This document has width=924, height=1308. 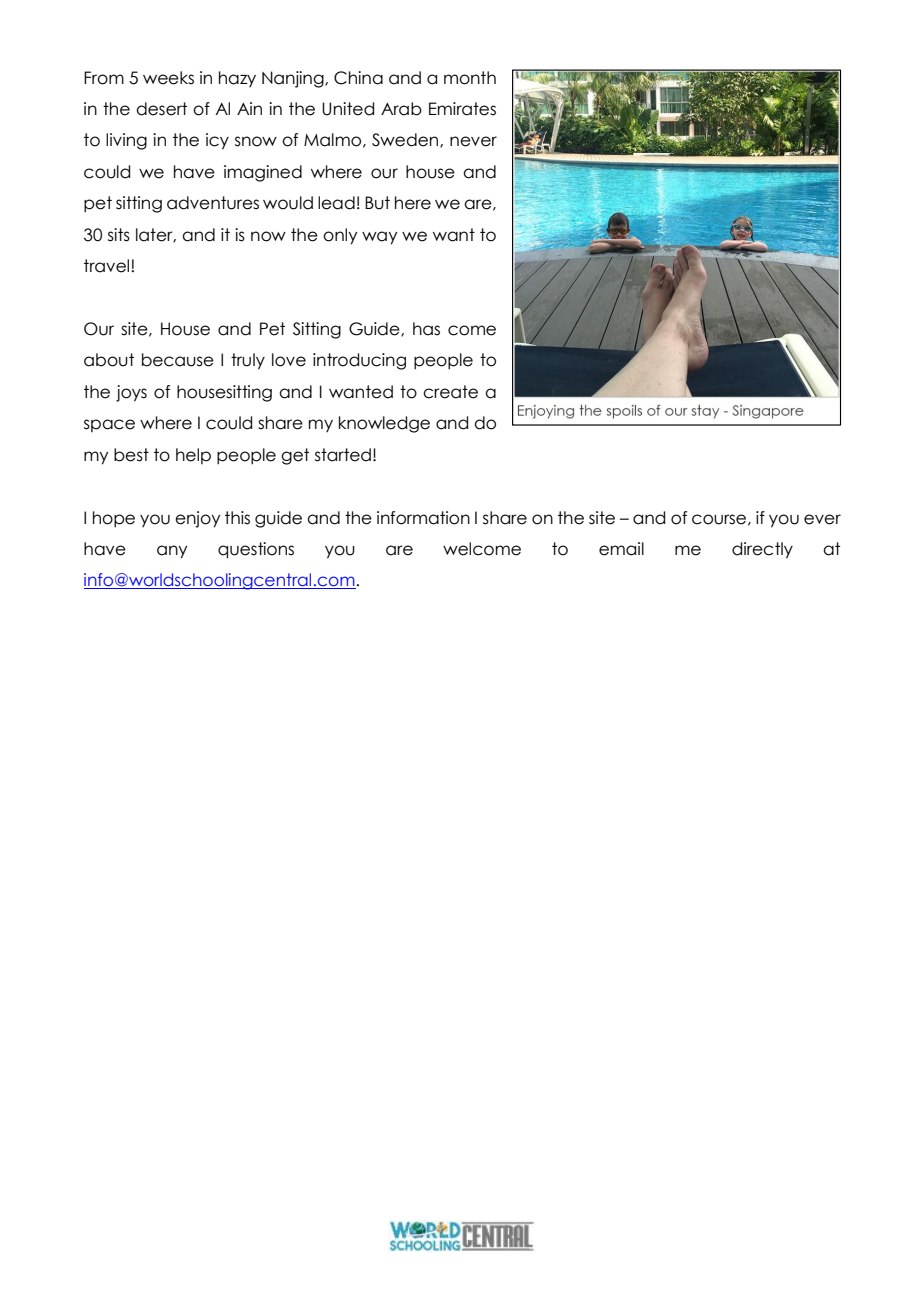 What do you see at coordinates (426, 329) in the document?
I see `has` at bounding box center [426, 329].
